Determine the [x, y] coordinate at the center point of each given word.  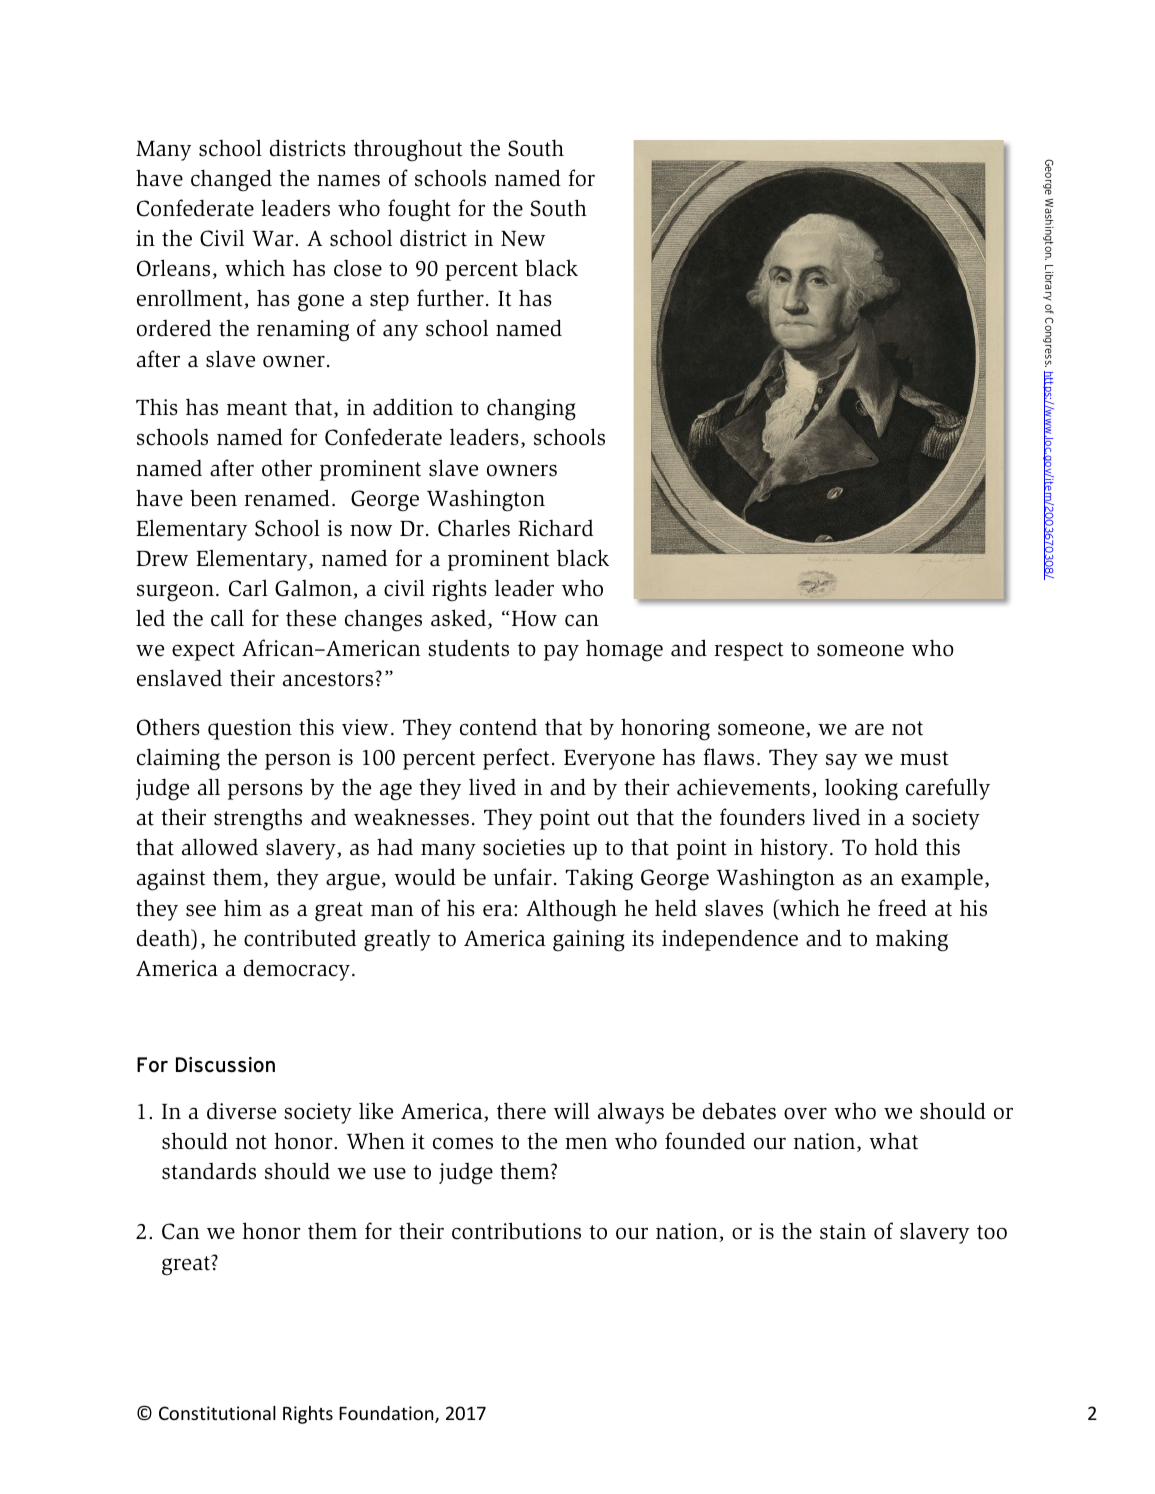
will [572, 1110]
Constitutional [217, 1413]
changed [231, 180]
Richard [555, 528]
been [213, 498]
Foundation [387, 1414]
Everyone [609, 760]
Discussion [225, 1065]
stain [843, 1231]
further [450, 298]
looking [861, 789]
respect [749, 651]
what [893, 1141]
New [523, 239]
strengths [258, 819]
